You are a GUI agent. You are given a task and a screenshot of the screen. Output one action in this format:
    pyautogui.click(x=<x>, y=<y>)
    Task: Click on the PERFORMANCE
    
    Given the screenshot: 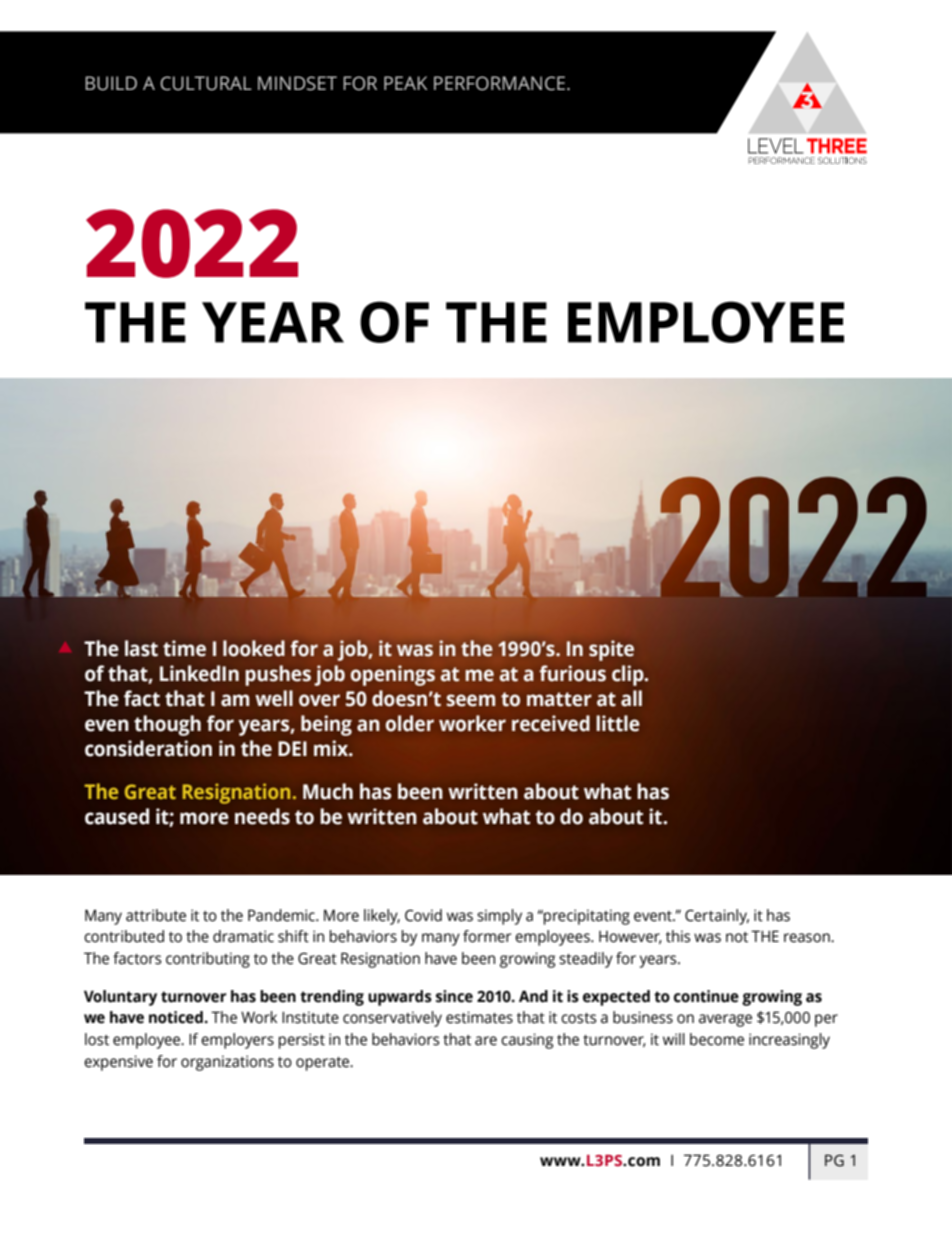 What is the action you would take?
    pyautogui.click(x=501, y=83)
